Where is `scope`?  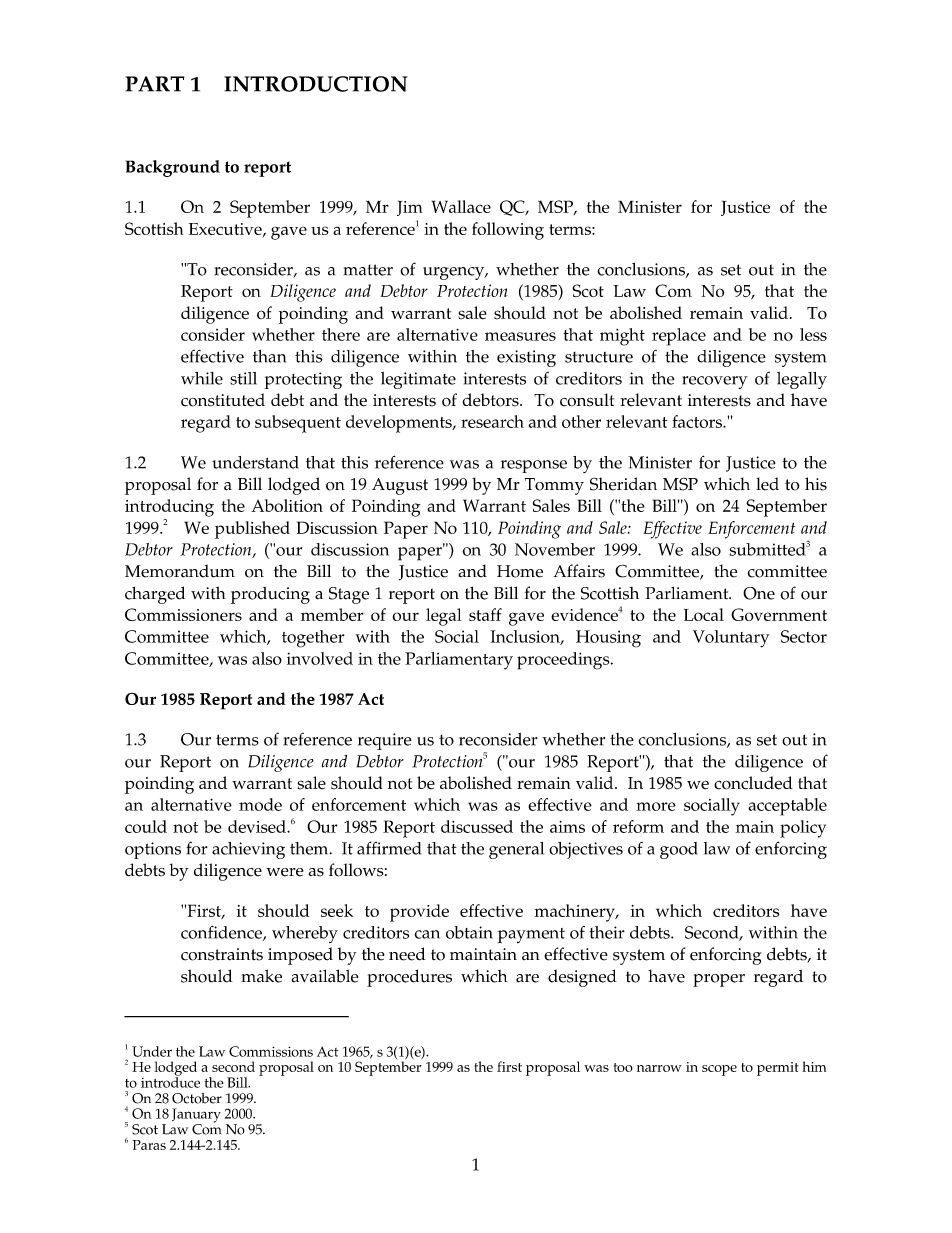 scope is located at coordinates (719, 1070).
